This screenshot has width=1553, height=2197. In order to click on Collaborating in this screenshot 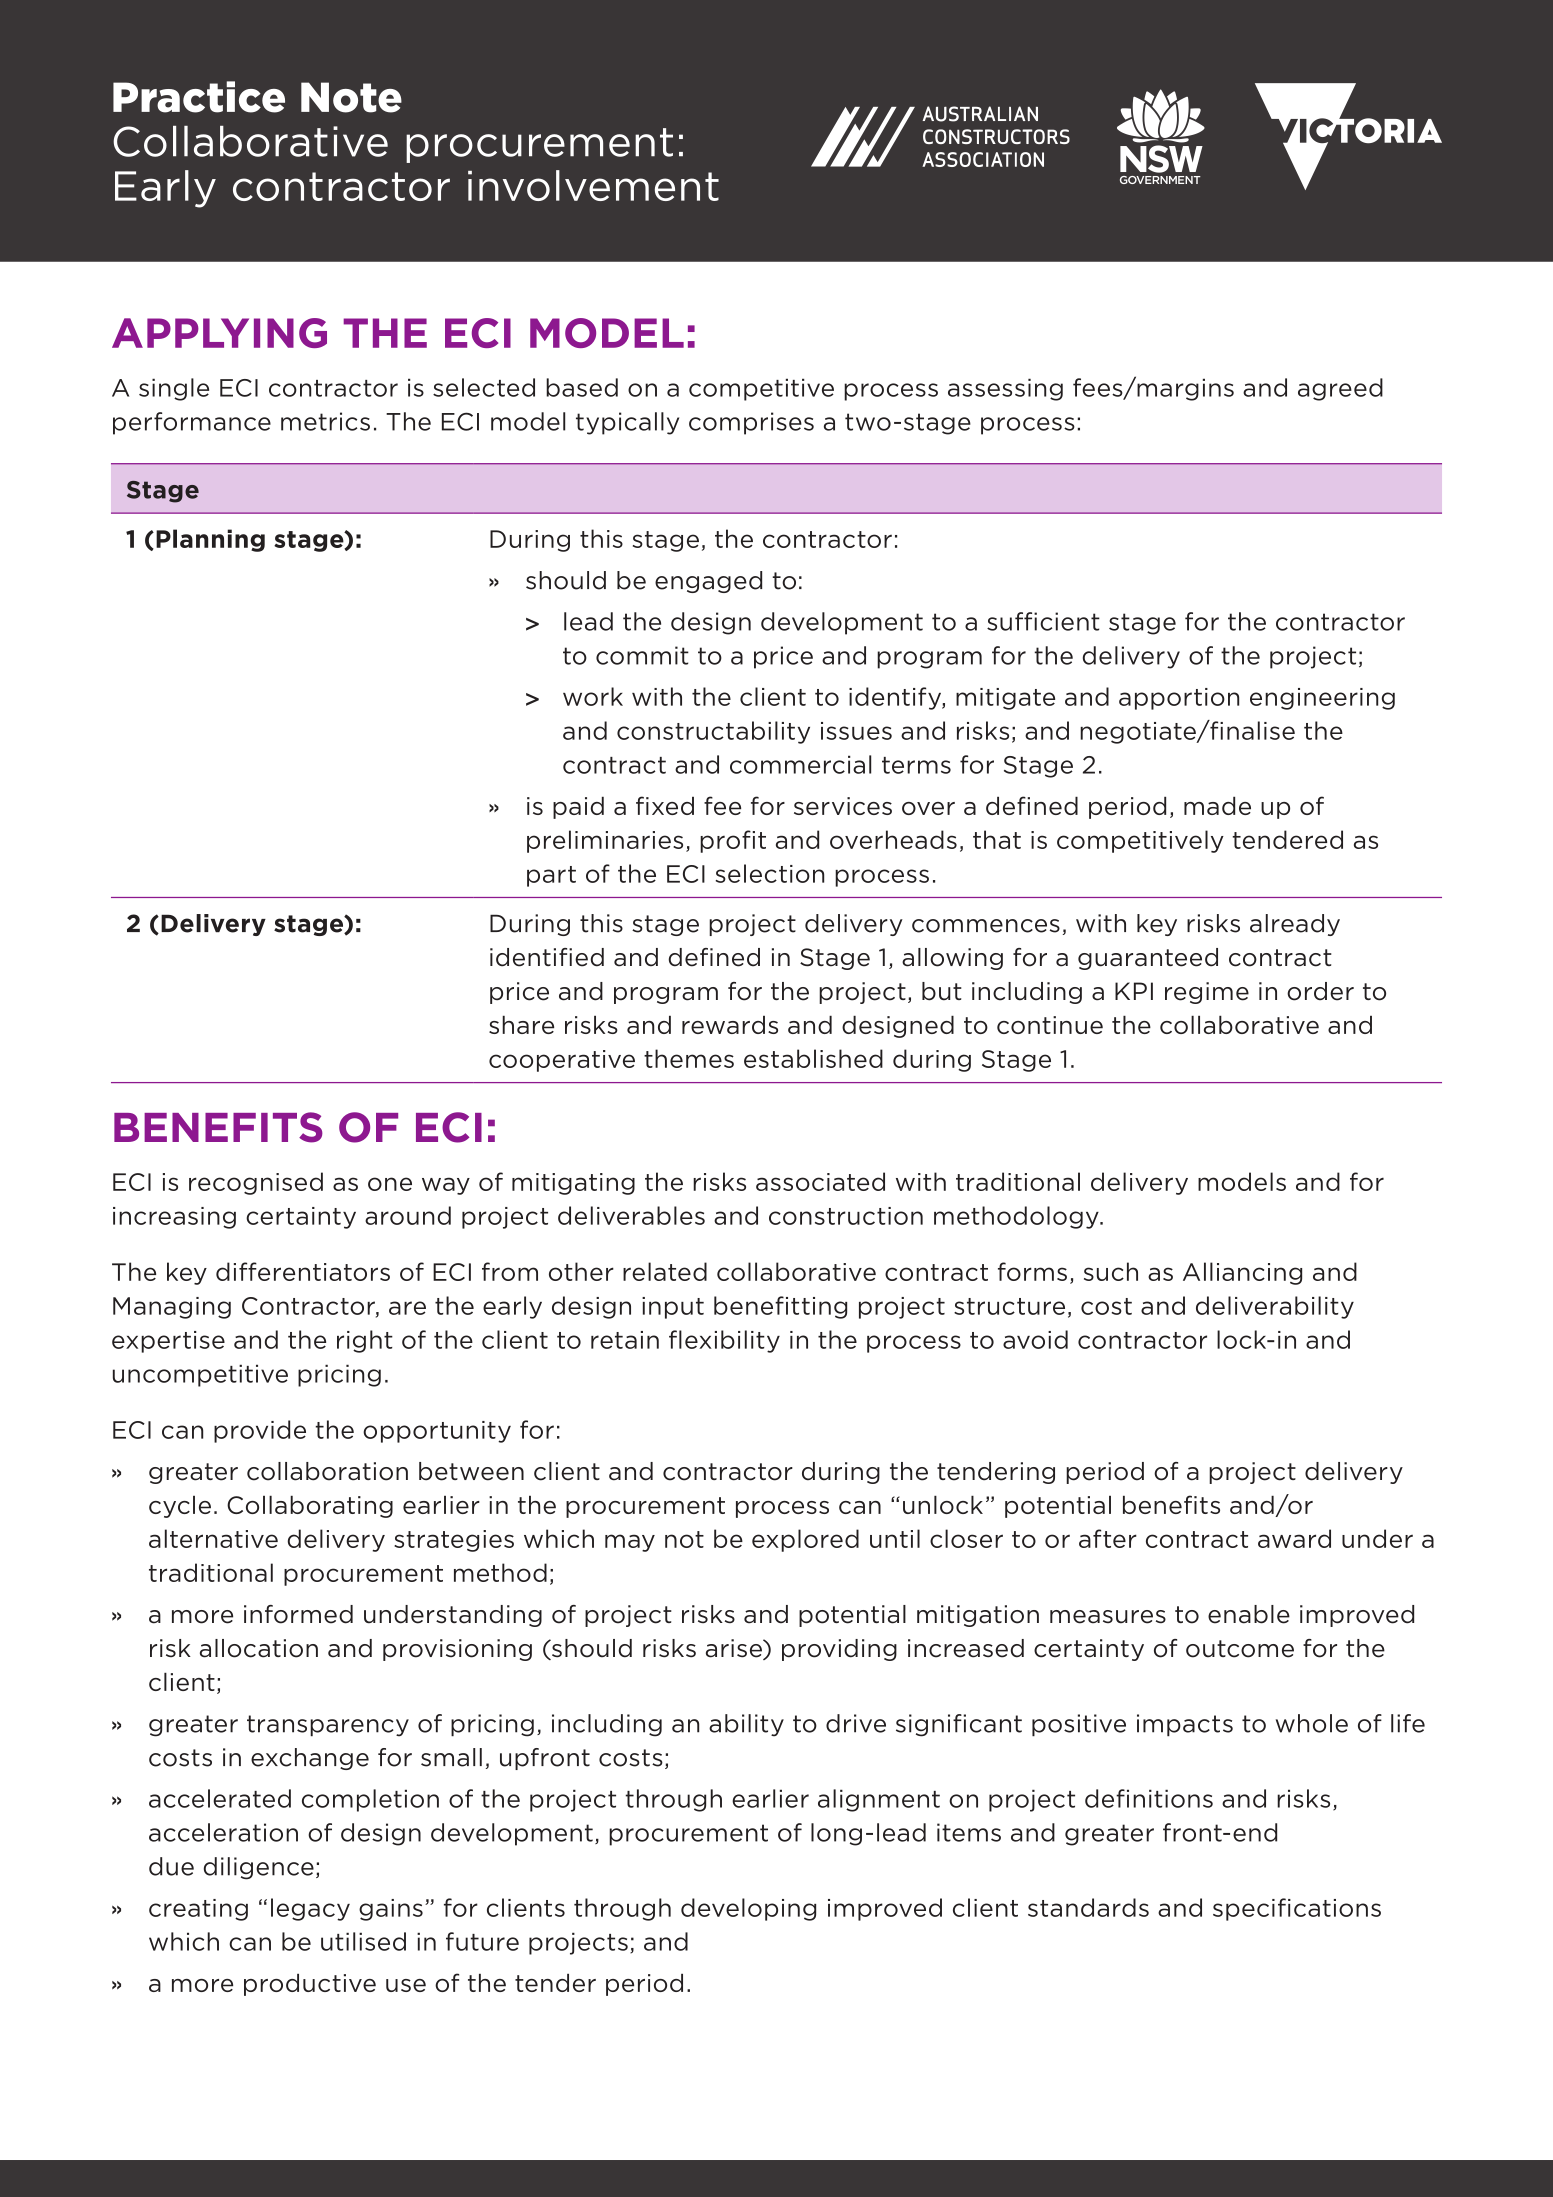, I will do `click(310, 1506)`.
